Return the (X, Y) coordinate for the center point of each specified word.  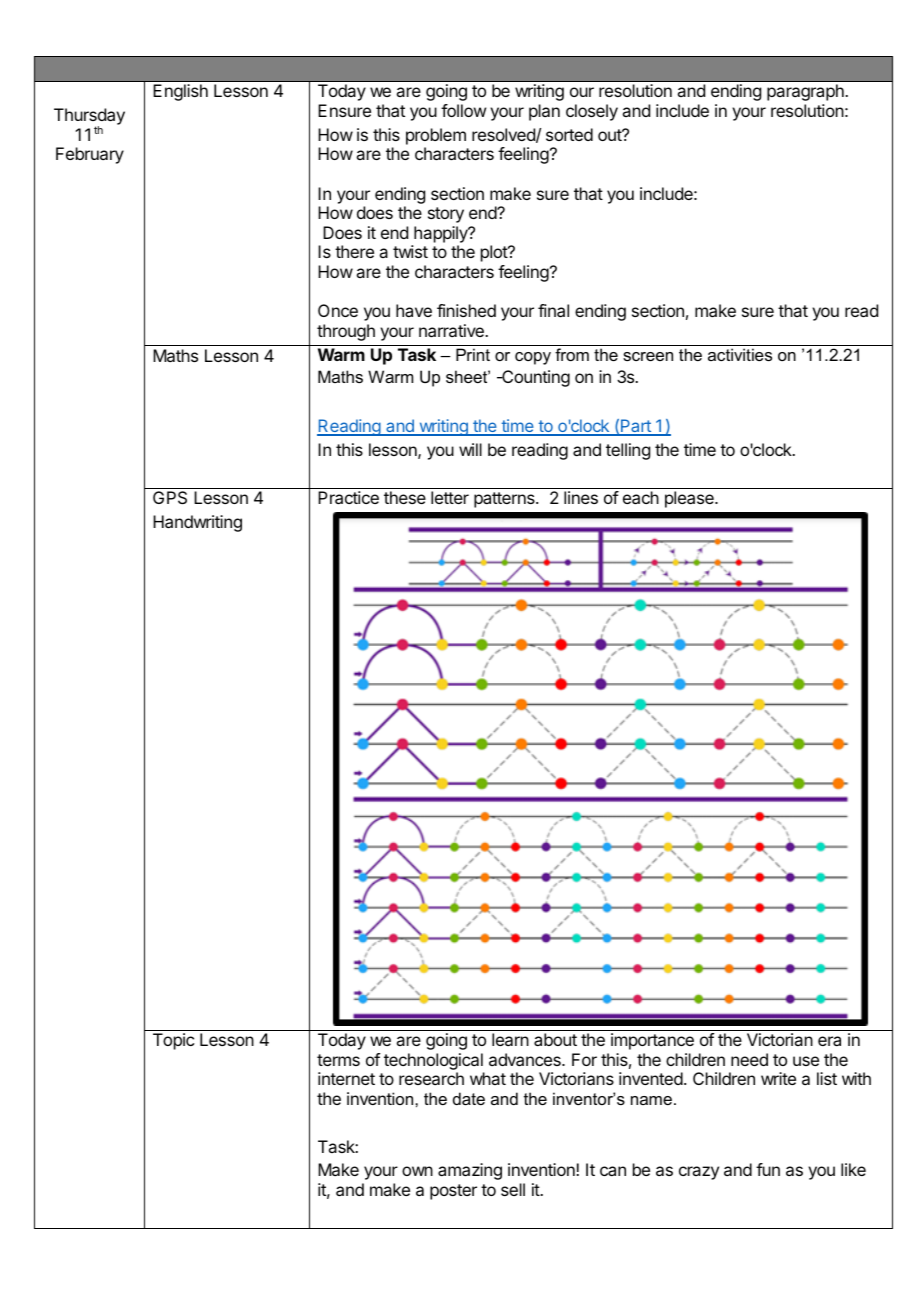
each (641, 497)
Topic (173, 1041)
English (180, 92)
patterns (505, 500)
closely (592, 112)
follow (463, 110)
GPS (170, 497)
